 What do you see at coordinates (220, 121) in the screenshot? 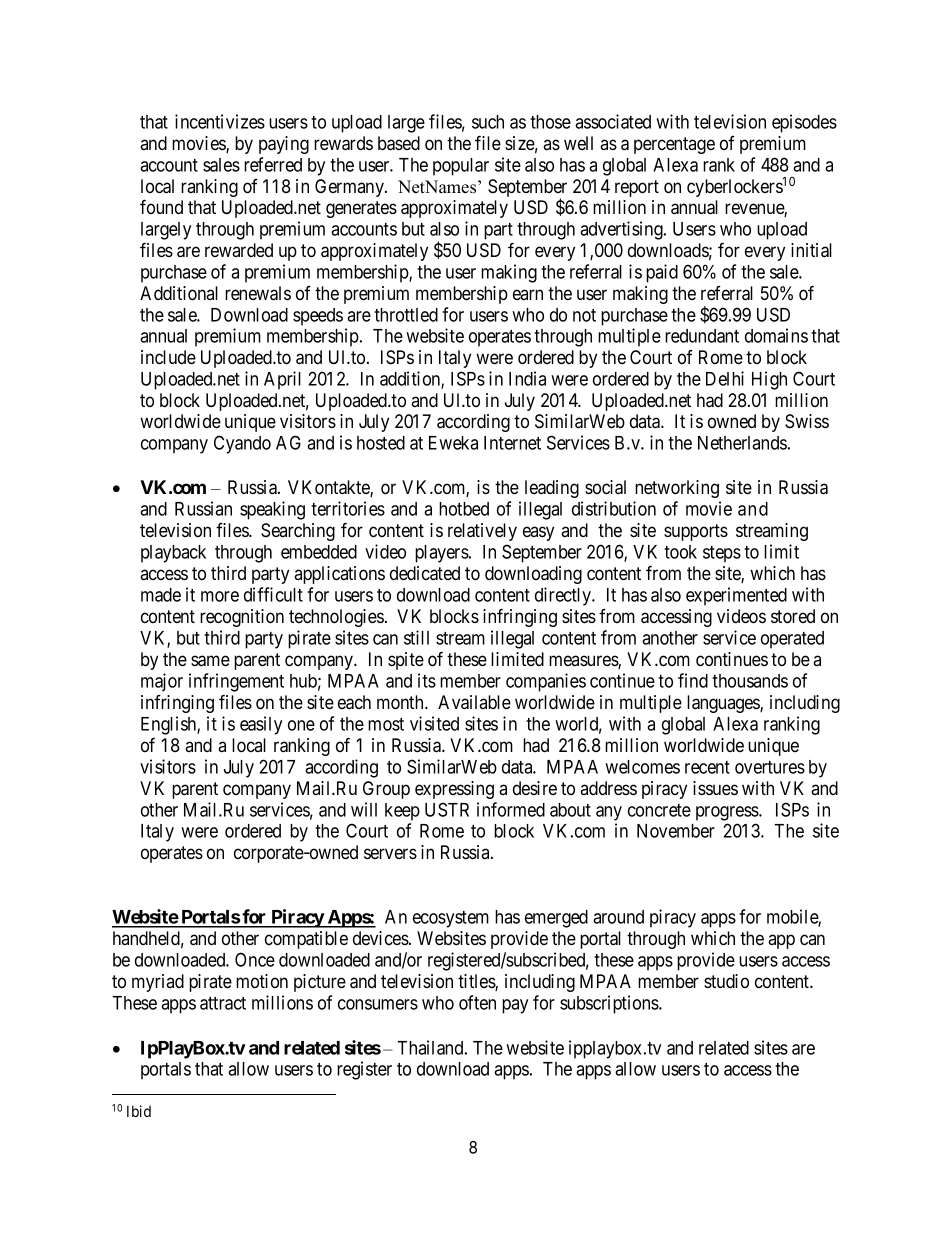
I see `incentivizes` at bounding box center [220, 121].
